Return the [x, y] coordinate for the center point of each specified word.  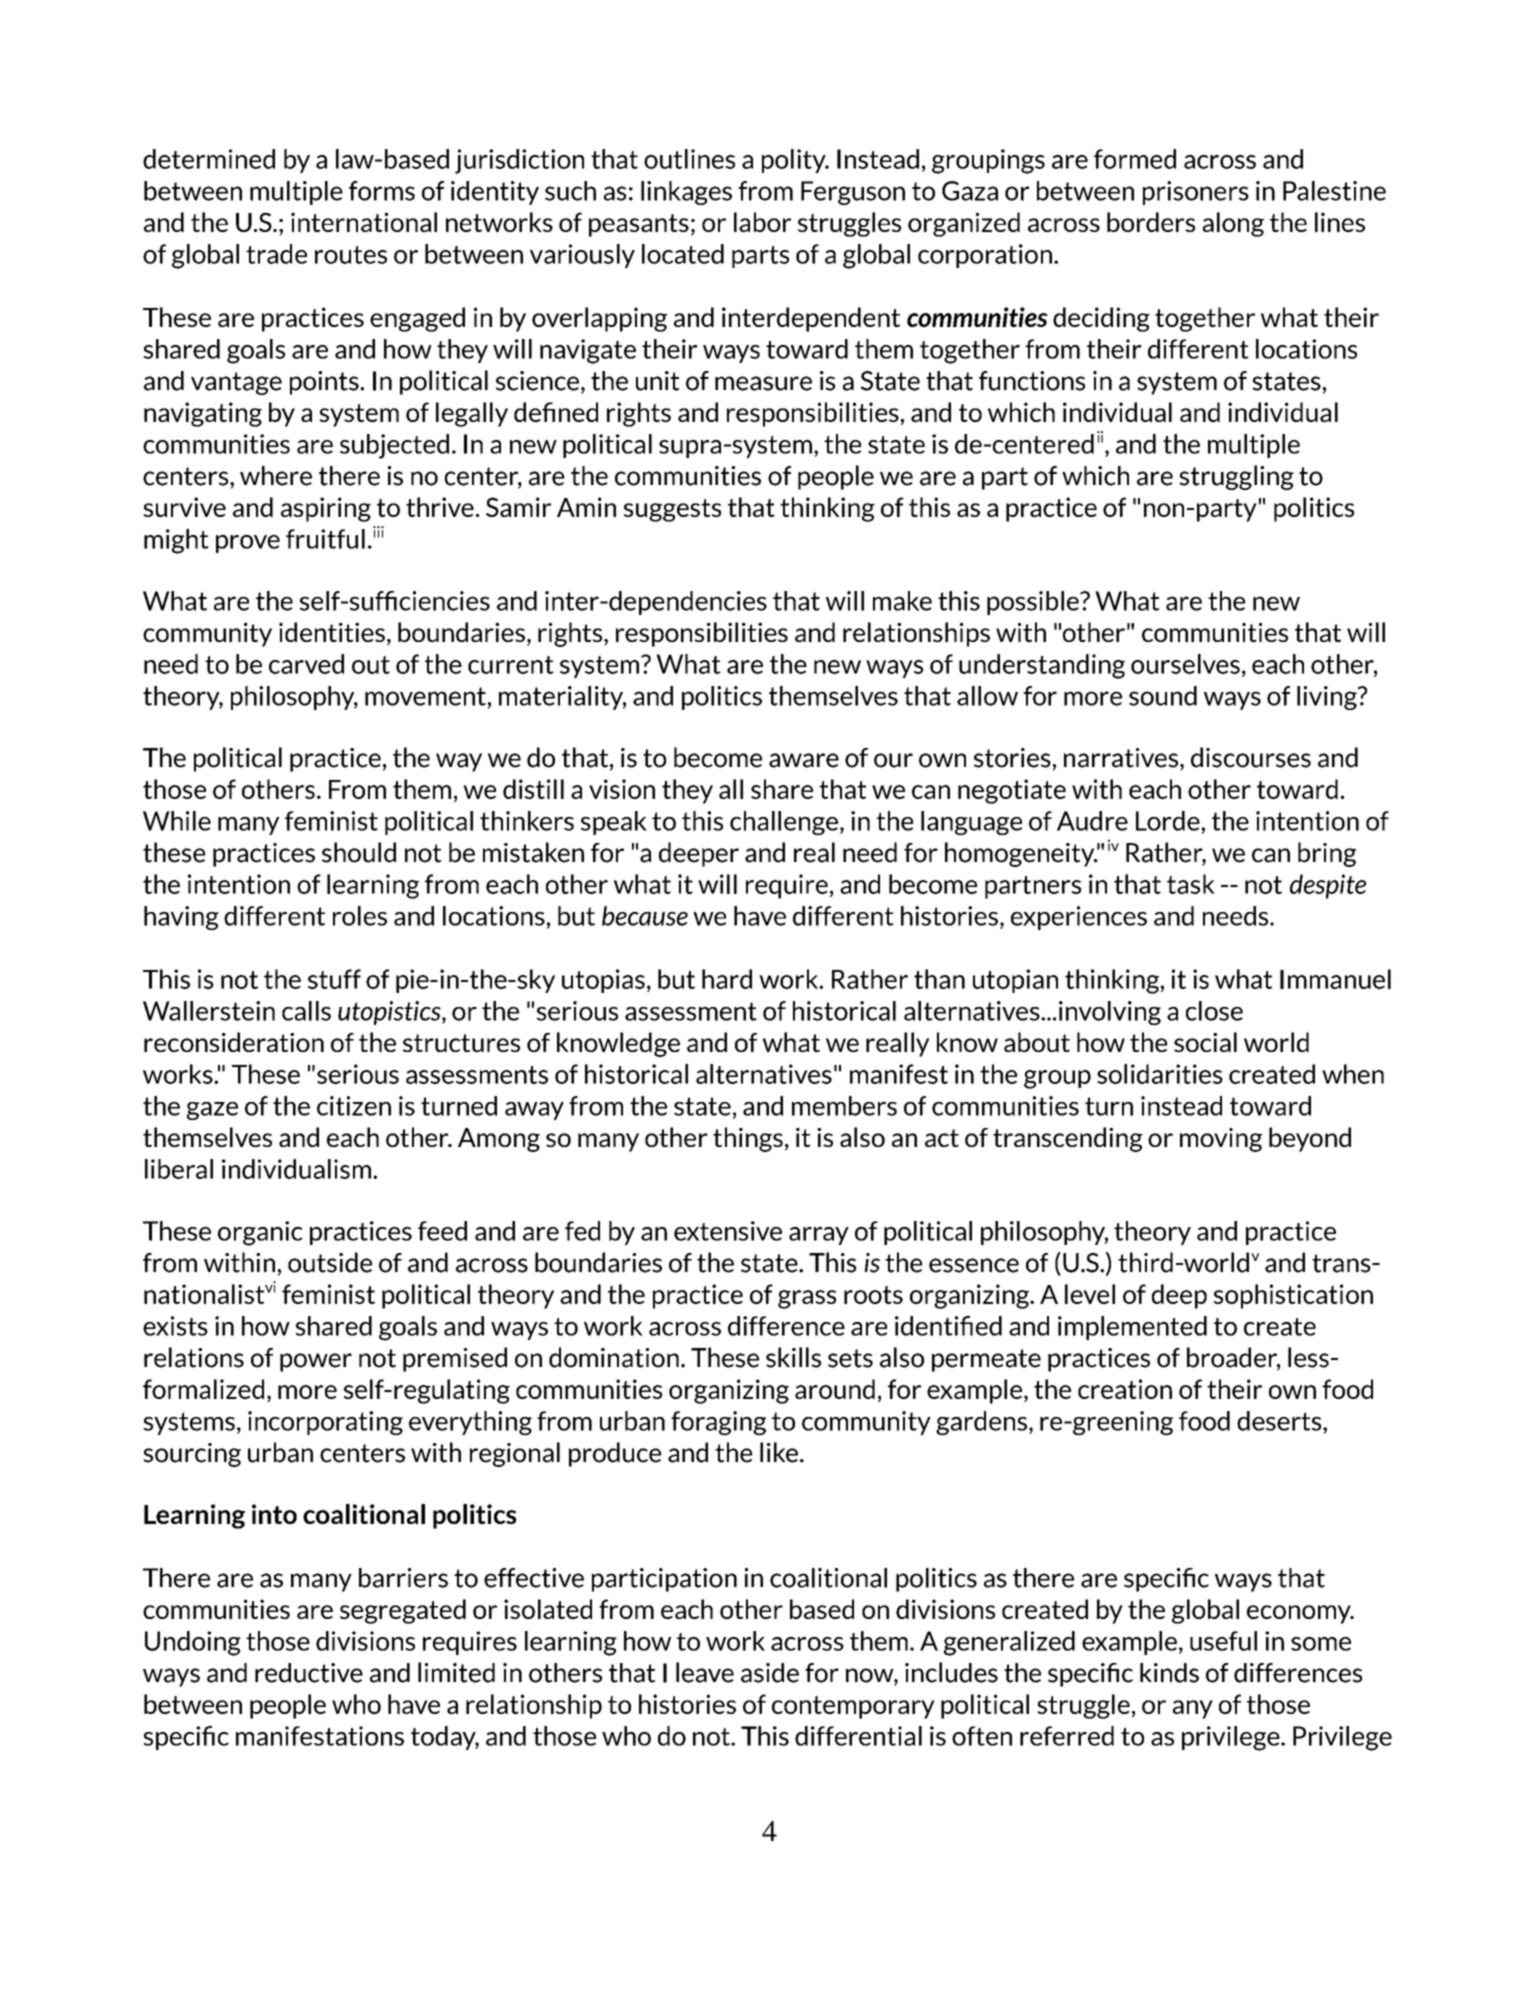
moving [1221, 1140]
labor [762, 222]
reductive [309, 1673]
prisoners [1196, 193]
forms [382, 191]
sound [1163, 696]
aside [770, 1673]
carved [306, 664]
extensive [728, 1231]
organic [260, 1233]
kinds [1169, 1673]
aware [804, 760]
